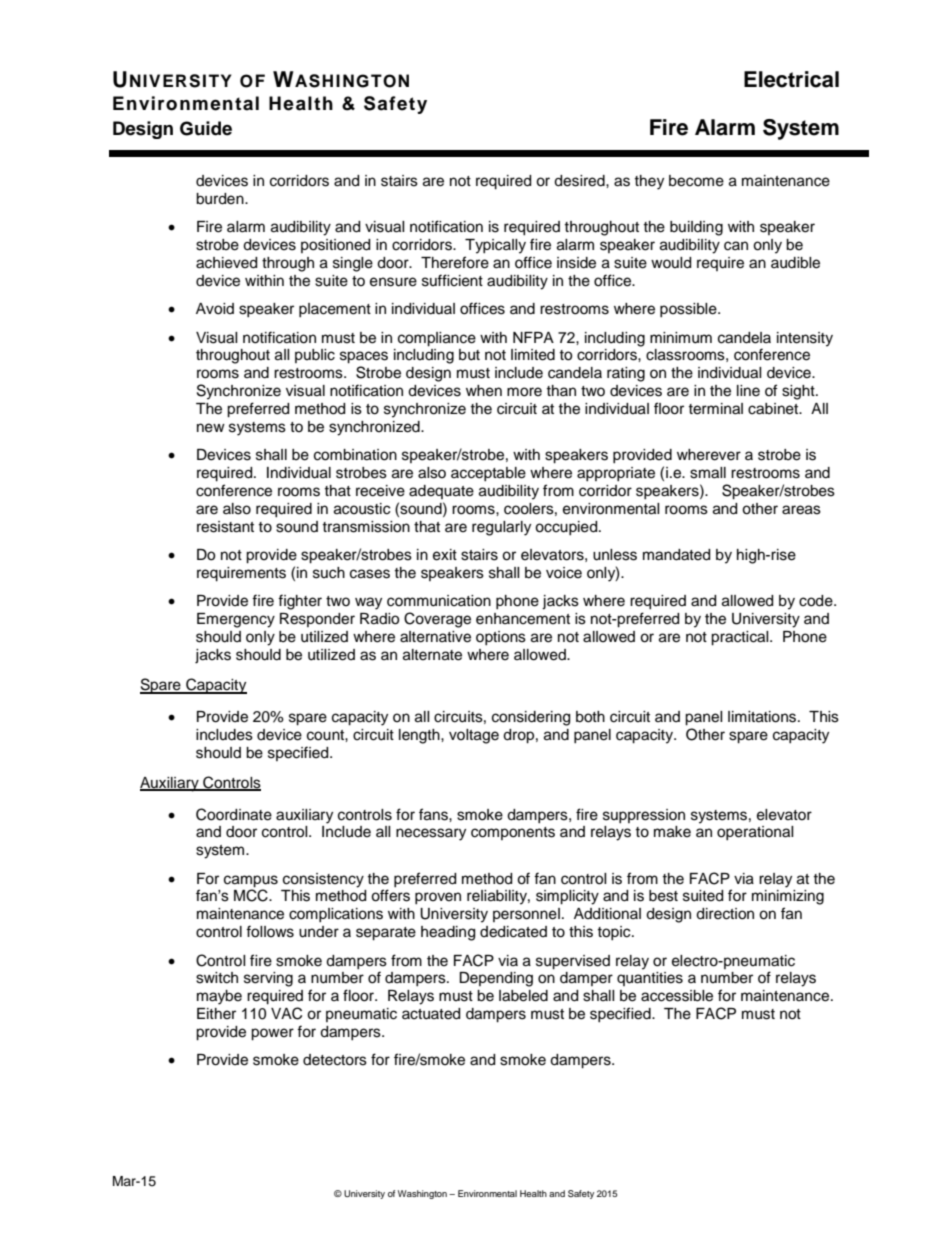  I want to click on Guide, so click(206, 128).
